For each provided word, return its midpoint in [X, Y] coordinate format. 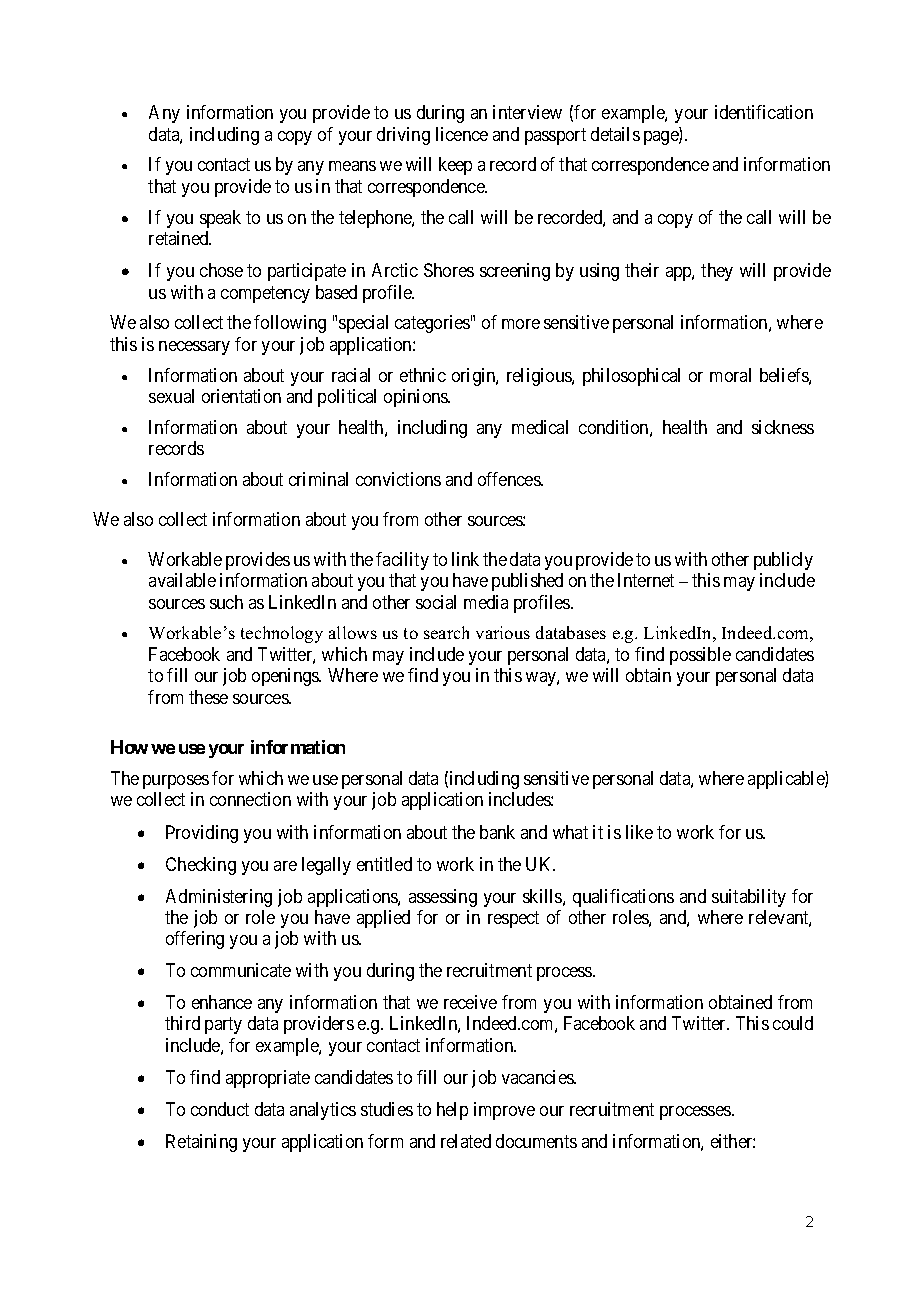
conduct [220, 1109]
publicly [783, 561]
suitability [749, 898]
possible [700, 656]
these [208, 697]
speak [220, 219]
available [182, 580]
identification [764, 112]
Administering [219, 898]
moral [730, 375]
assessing [443, 898]
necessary [194, 348]
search [446, 632]
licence [462, 134]
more [521, 324]
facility [402, 561]
